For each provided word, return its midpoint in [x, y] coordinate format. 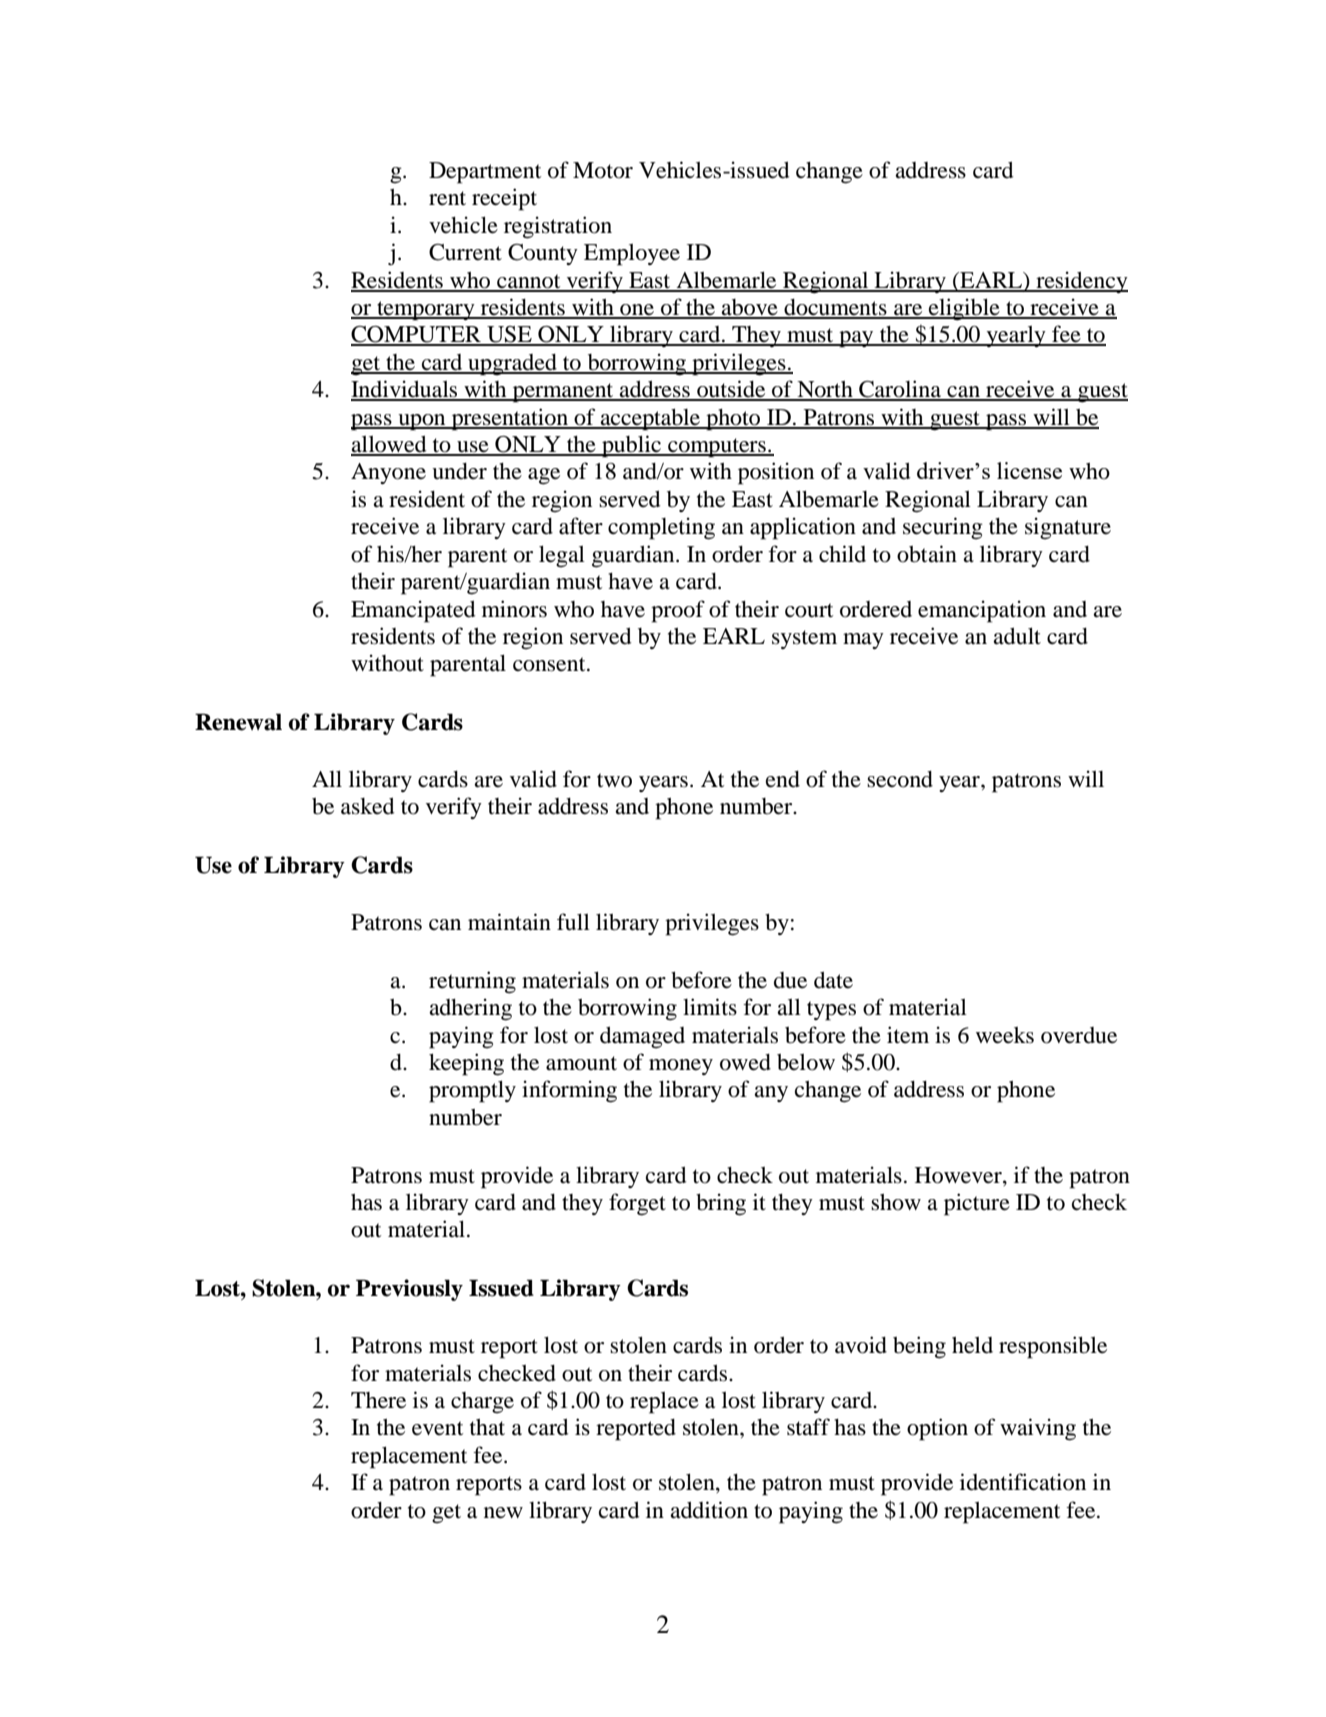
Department [485, 173]
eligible [964, 309]
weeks [1005, 1035]
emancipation [982, 611]
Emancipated [413, 611]
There [378, 1400]
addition [709, 1510]
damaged [642, 1037]
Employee [632, 255]
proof [678, 611]
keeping [466, 1064]
